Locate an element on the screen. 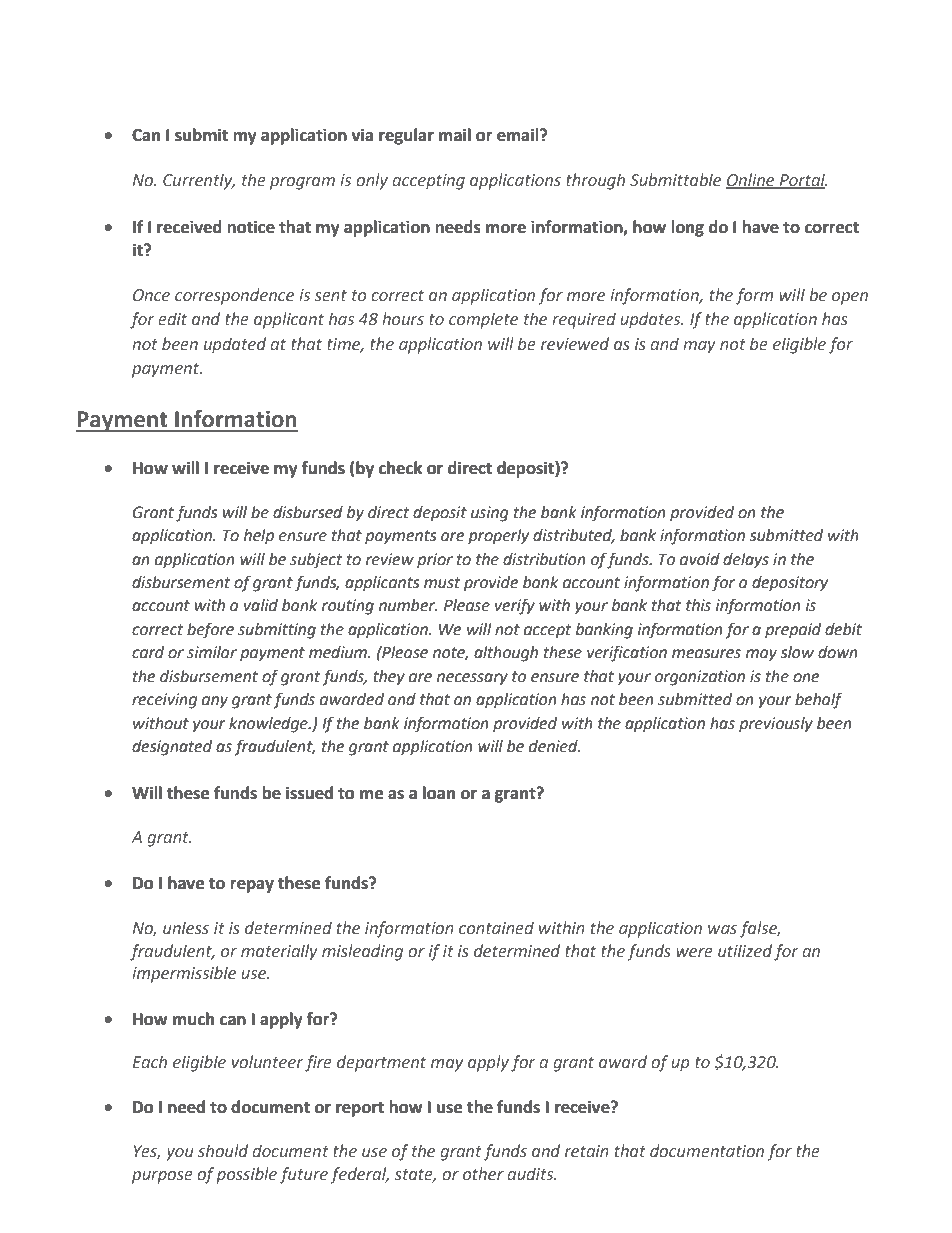 Image resolution: width=952 pixels, height=1233 pixels. Online is located at coordinates (751, 180).
